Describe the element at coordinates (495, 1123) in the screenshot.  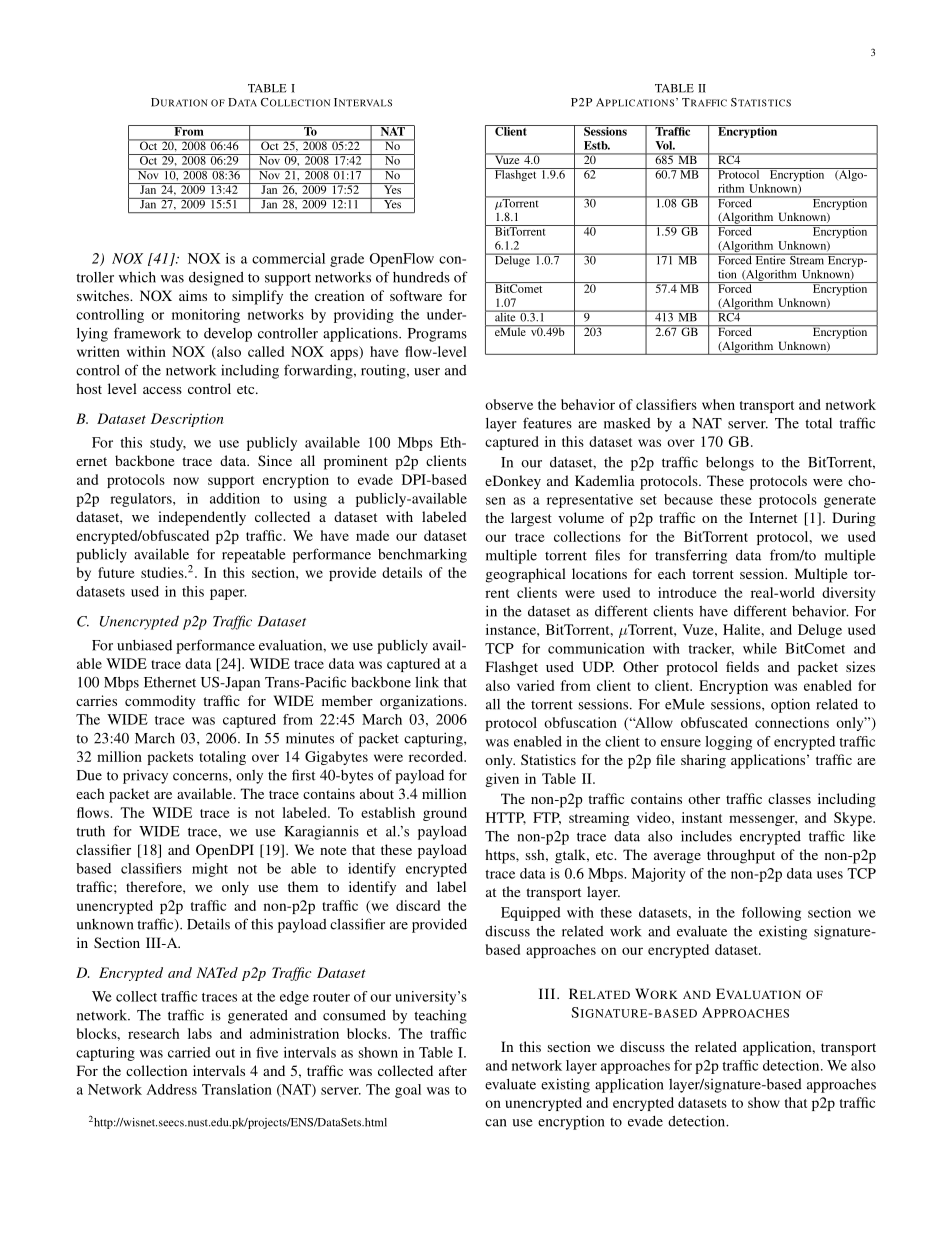
I see `can` at that location.
